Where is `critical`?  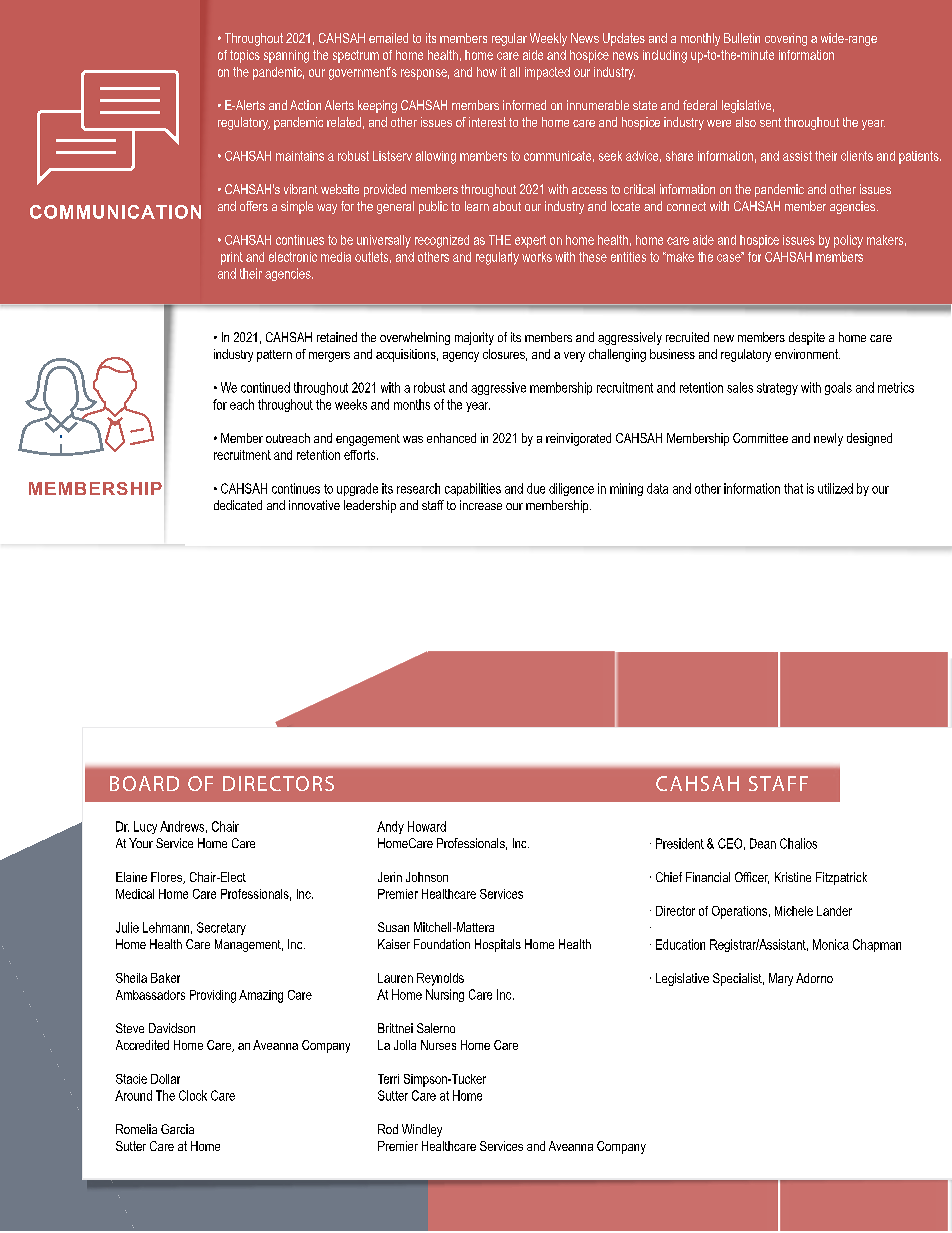 critical is located at coordinates (639, 189).
